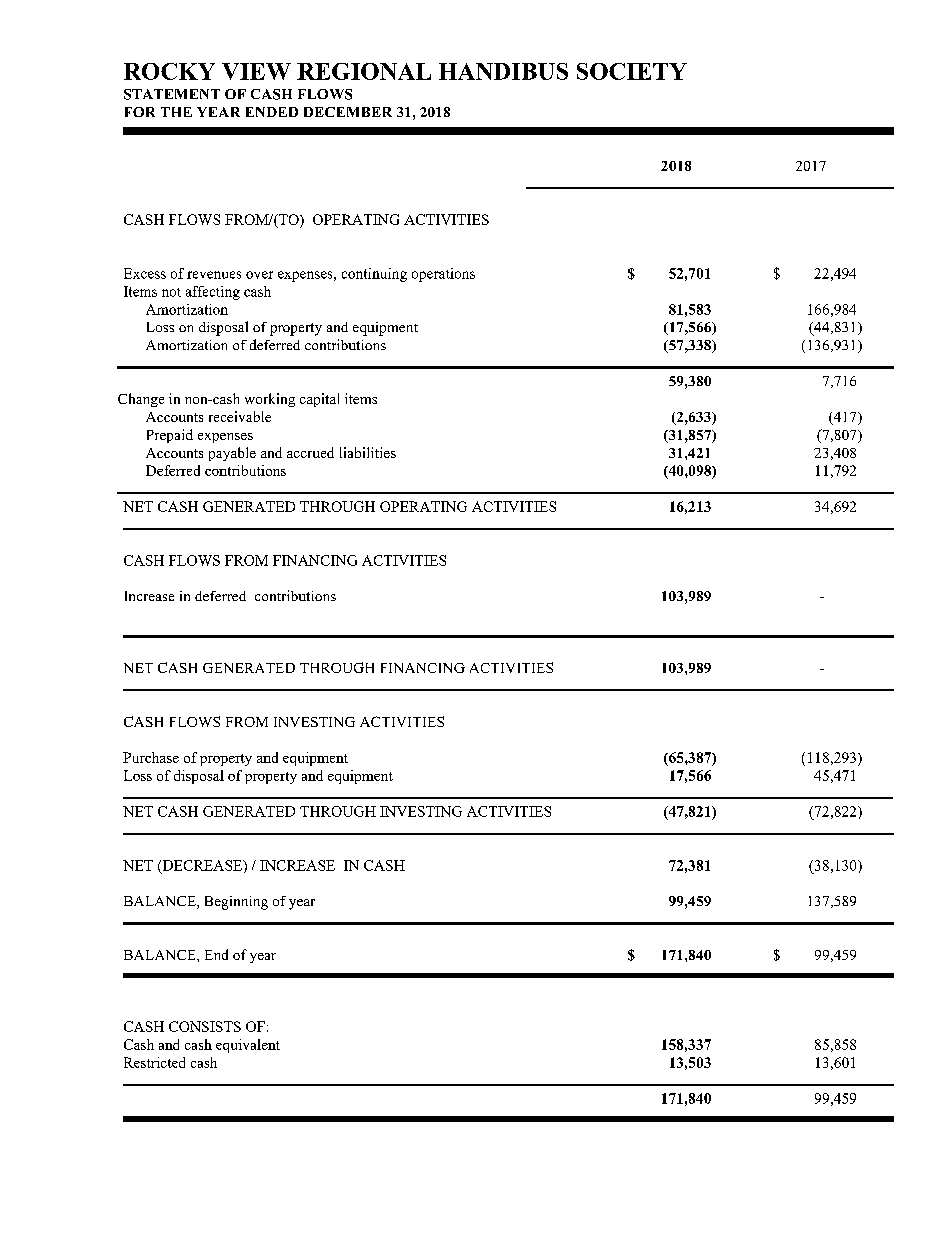 The image size is (952, 1233). I want to click on accrued, so click(310, 452).
